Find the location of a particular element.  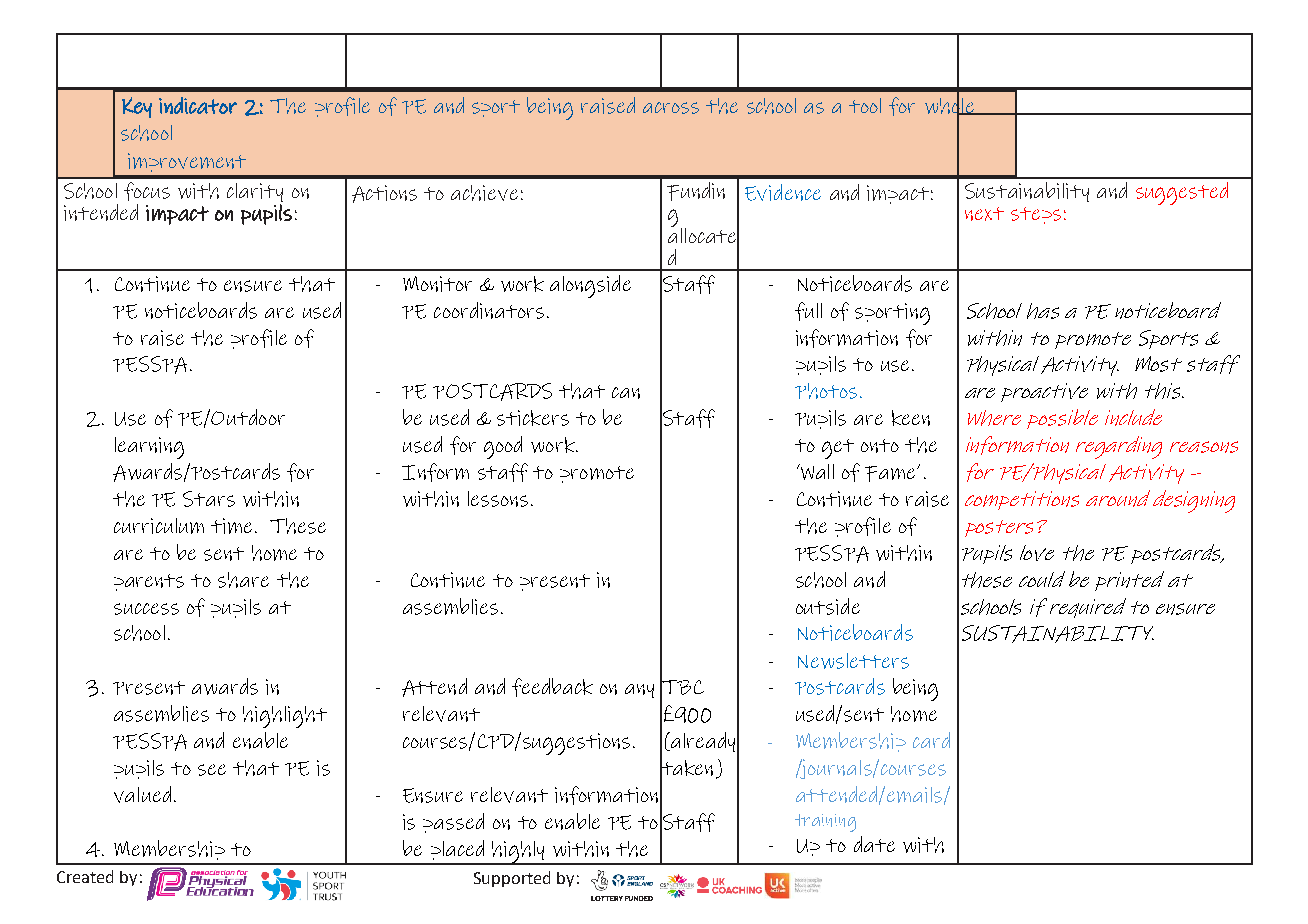

Fame is located at coordinates (891, 474).
